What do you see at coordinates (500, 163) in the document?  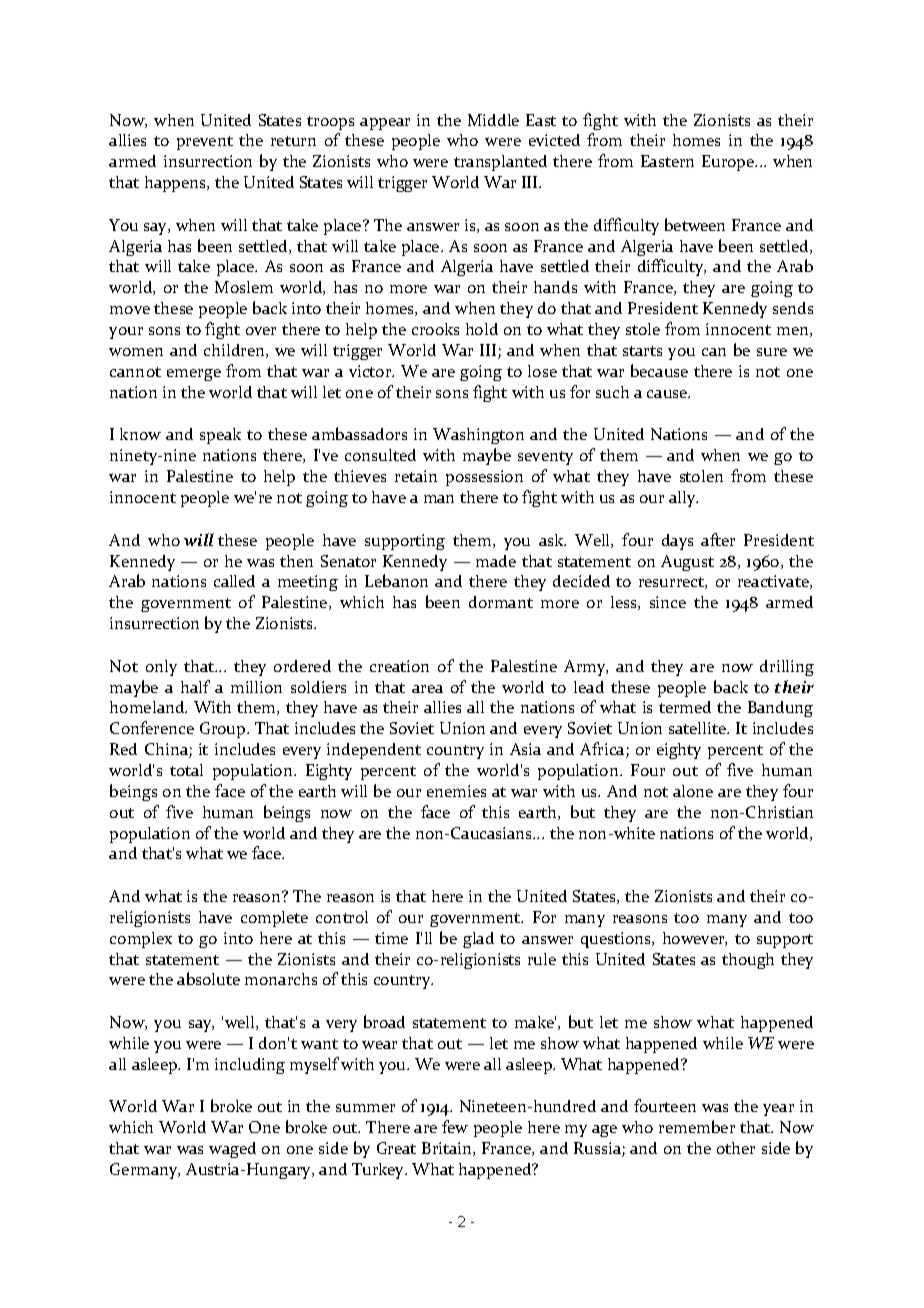 I see `transplanted` at bounding box center [500, 163].
